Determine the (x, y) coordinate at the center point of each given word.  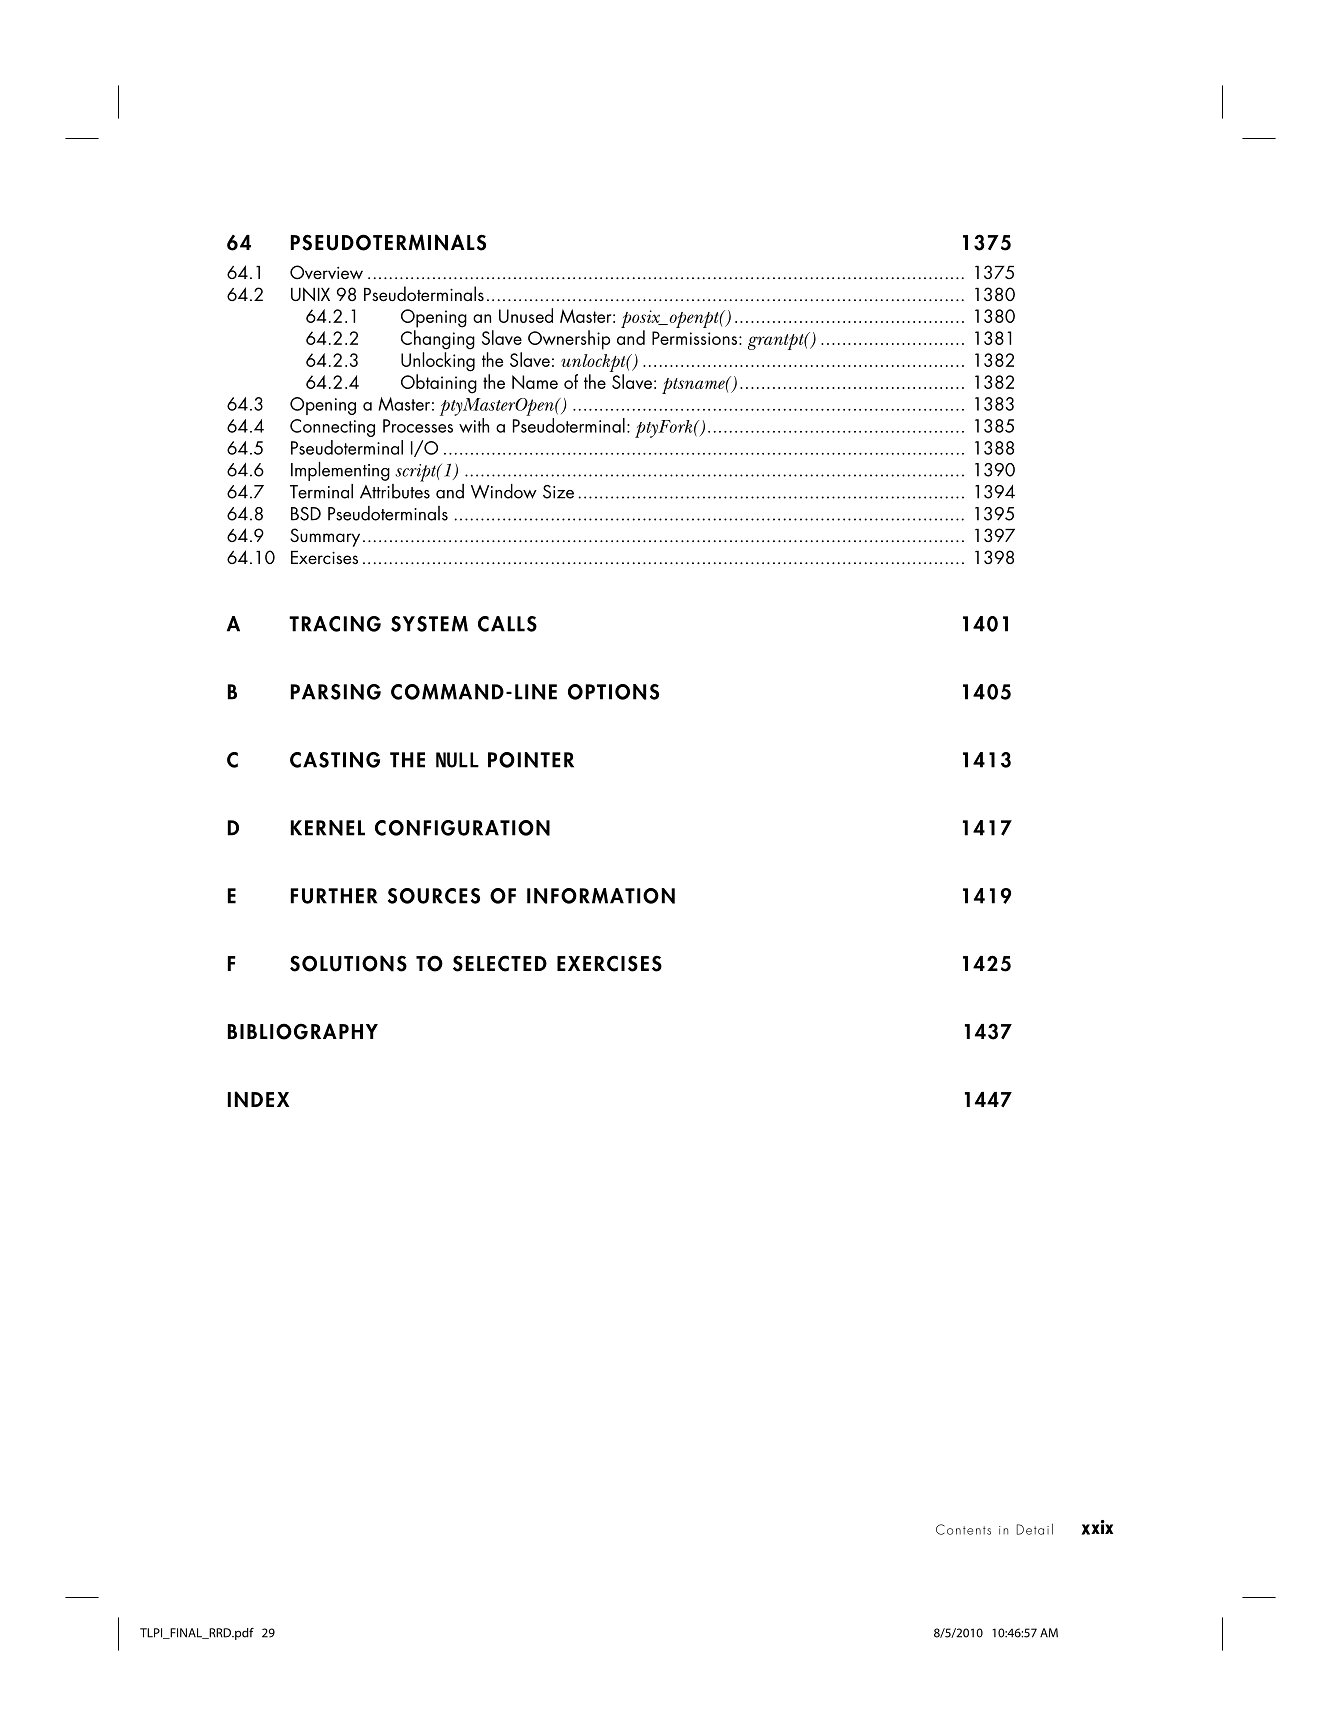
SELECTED (500, 963)
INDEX (258, 1099)
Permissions (694, 338)
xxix (1097, 1527)
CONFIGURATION (462, 828)
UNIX (310, 294)
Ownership (569, 340)
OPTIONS (613, 692)
